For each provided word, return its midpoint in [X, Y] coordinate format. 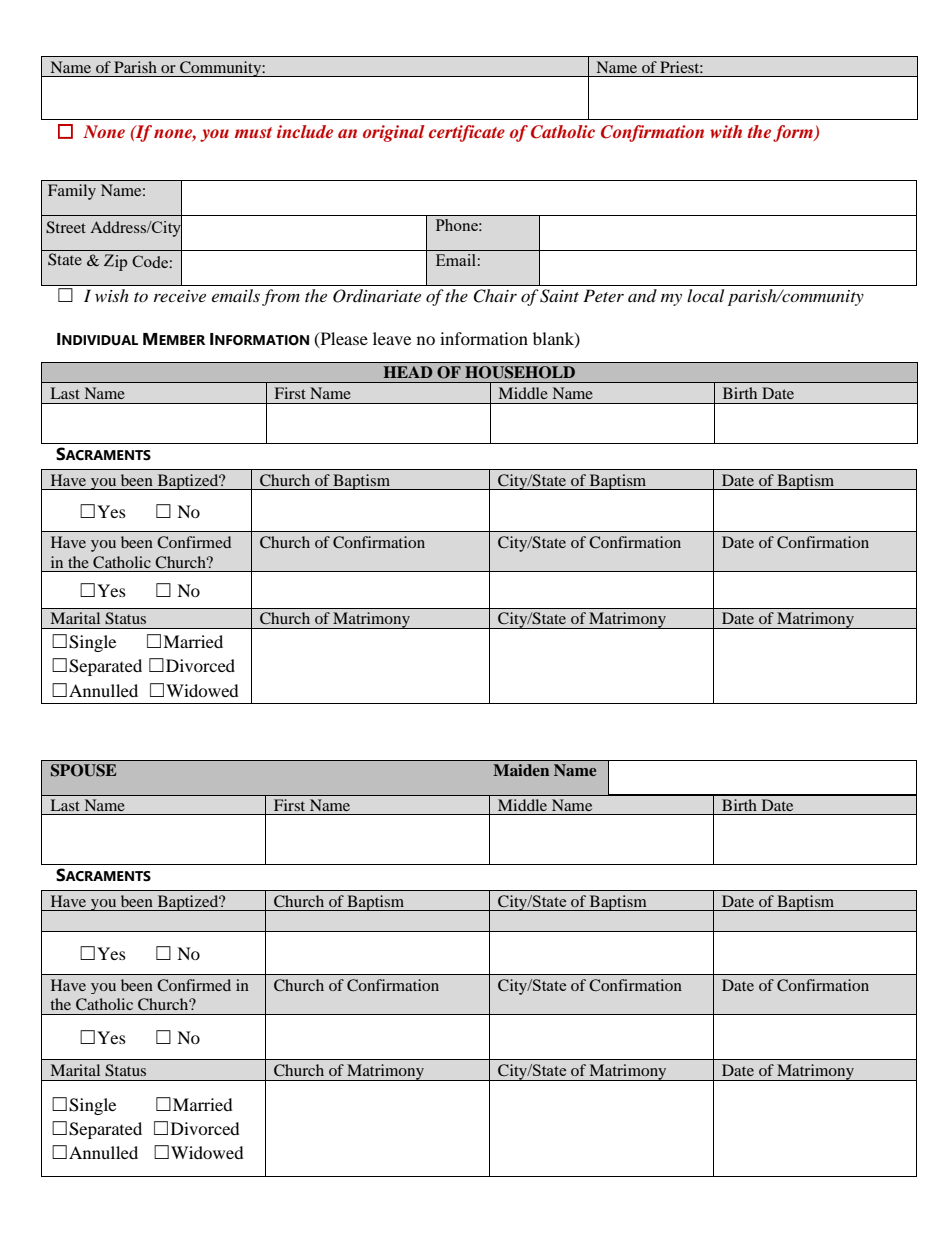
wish [112, 295]
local [705, 295]
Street [66, 227]
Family [72, 192]
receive [180, 296]
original [394, 133]
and [642, 295]
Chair [495, 296]
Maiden [521, 770]
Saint [559, 296]
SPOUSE [83, 770]
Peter [603, 295]
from [281, 297]
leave [392, 338]
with [726, 131]
